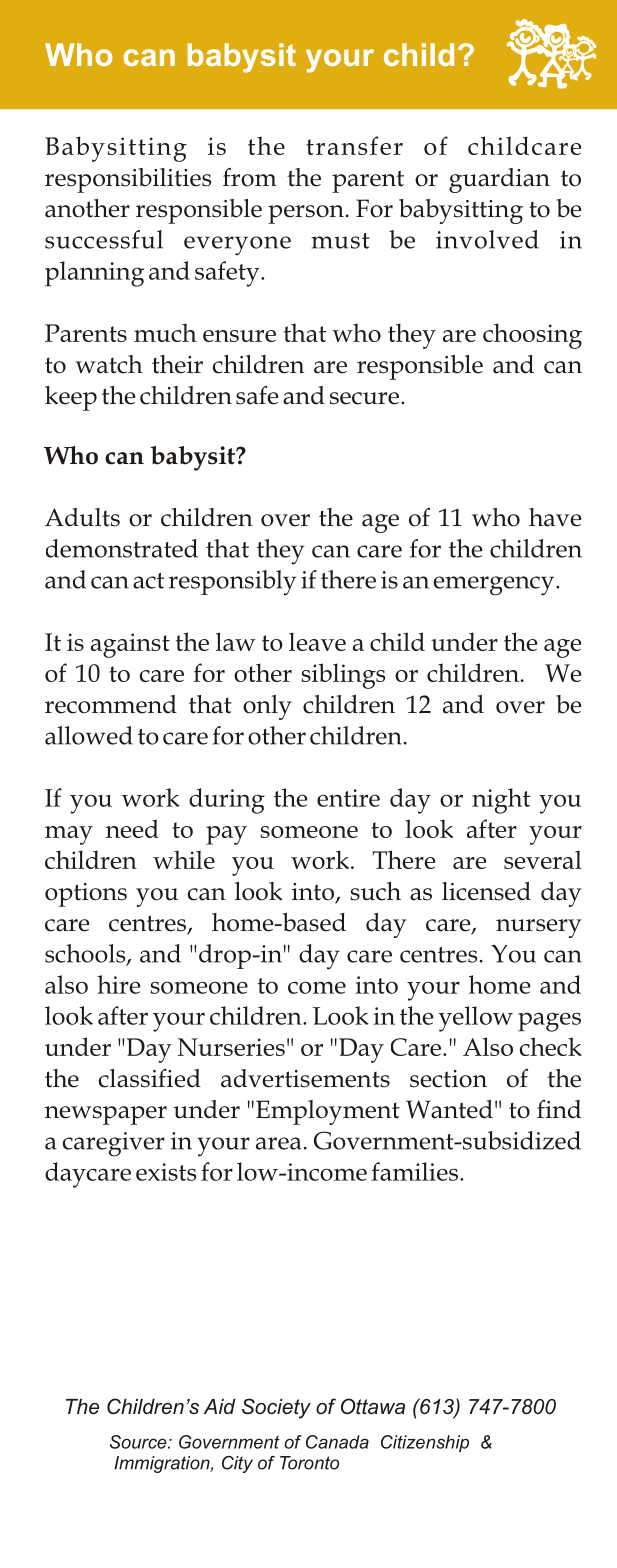  I want to click on person, so click(306, 214).
